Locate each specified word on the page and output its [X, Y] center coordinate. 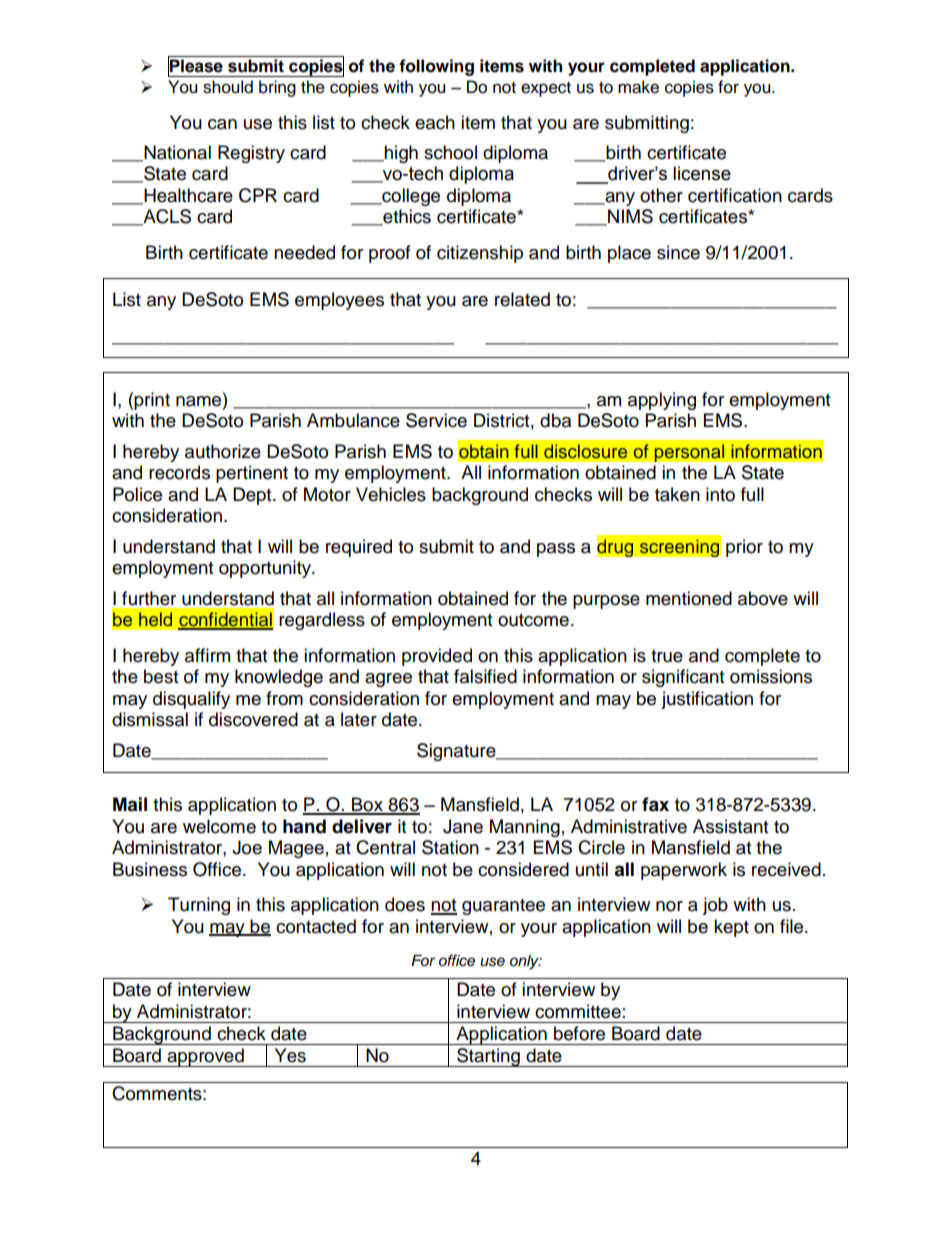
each [435, 122]
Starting [488, 1057]
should [228, 87]
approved [205, 1057]
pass [556, 550]
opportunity [266, 569]
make [638, 87]
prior [744, 548]
